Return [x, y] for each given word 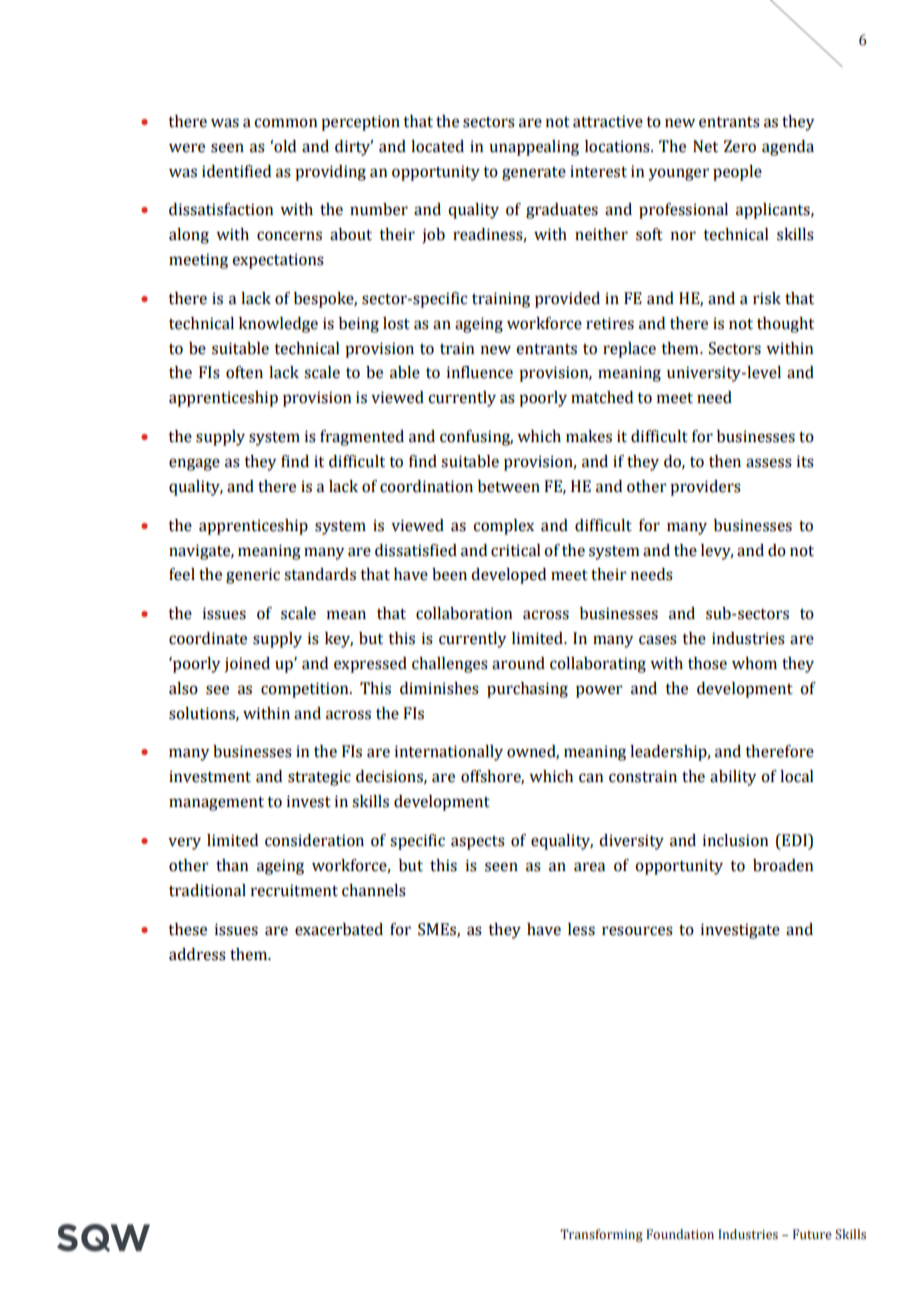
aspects [478, 843]
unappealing [534, 148]
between [509, 486]
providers [705, 488]
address [197, 954]
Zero [740, 146]
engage [194, 464]
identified [236, 171]
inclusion [735, 840]
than [232, 865]
